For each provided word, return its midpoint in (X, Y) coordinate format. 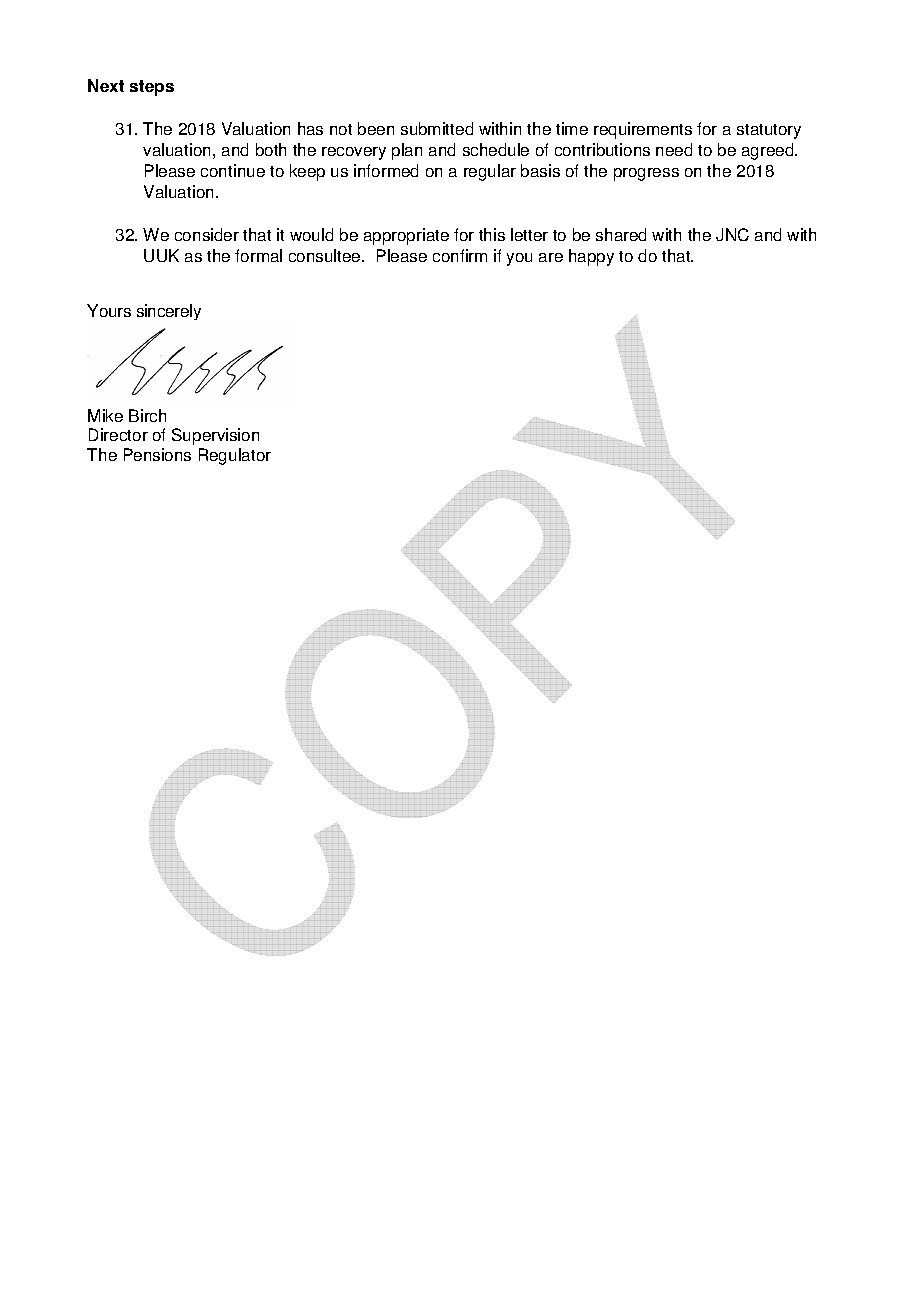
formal (258, 255)
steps (152, 88)
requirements (643, 130)
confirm (460, 255)
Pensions (157, 454)
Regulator (235, 456)
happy (591, 257)
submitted (437, 128)
